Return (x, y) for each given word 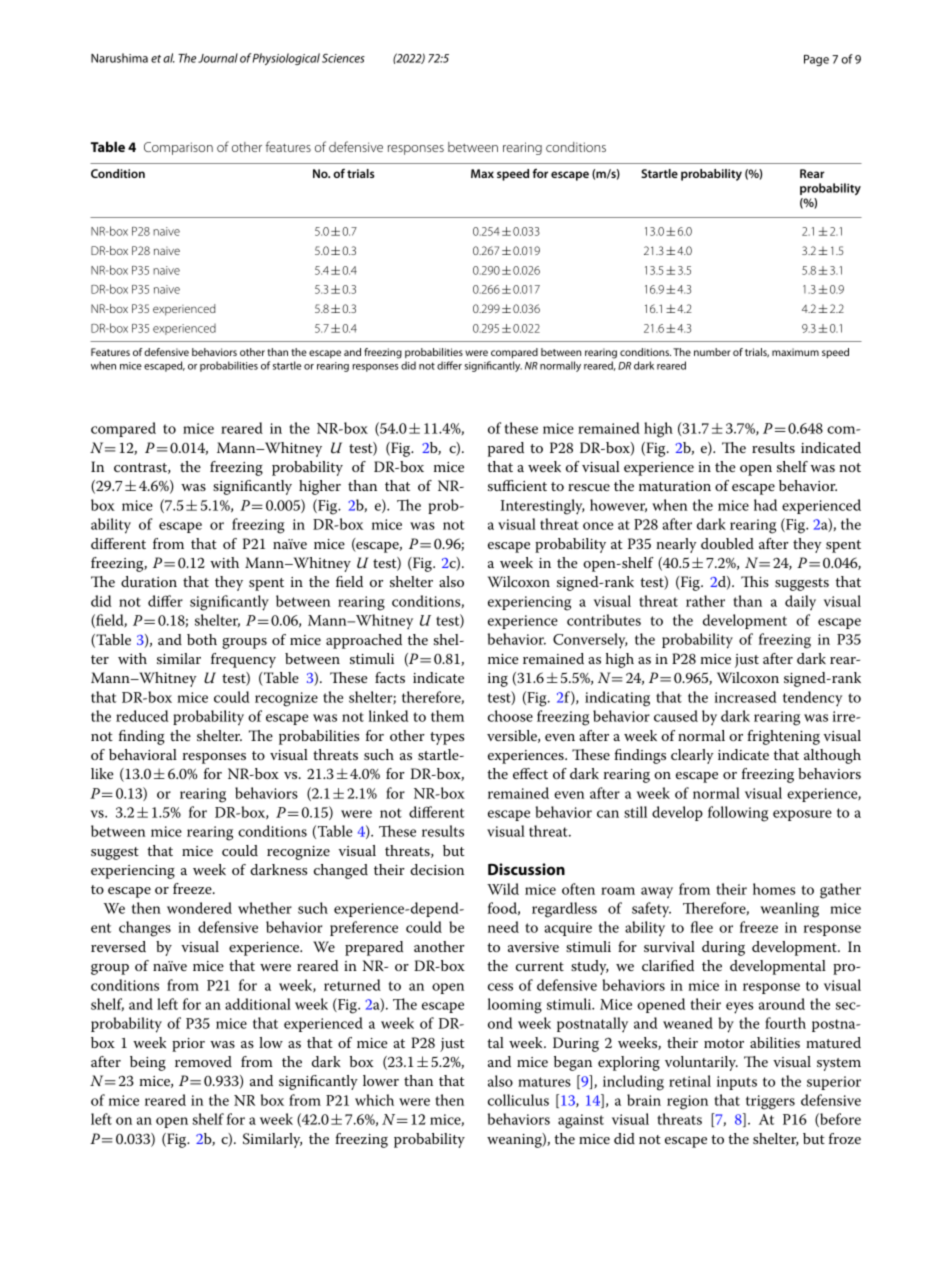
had (765, 505)
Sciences (343, 58)
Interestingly (542, 507)
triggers (770, 1102)
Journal (218, 58)
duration (149, 581)
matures (544, 1082)
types (447, 738)
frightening (783, 737)
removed (203, 1061)
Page (816, 60)
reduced (142, 716)
